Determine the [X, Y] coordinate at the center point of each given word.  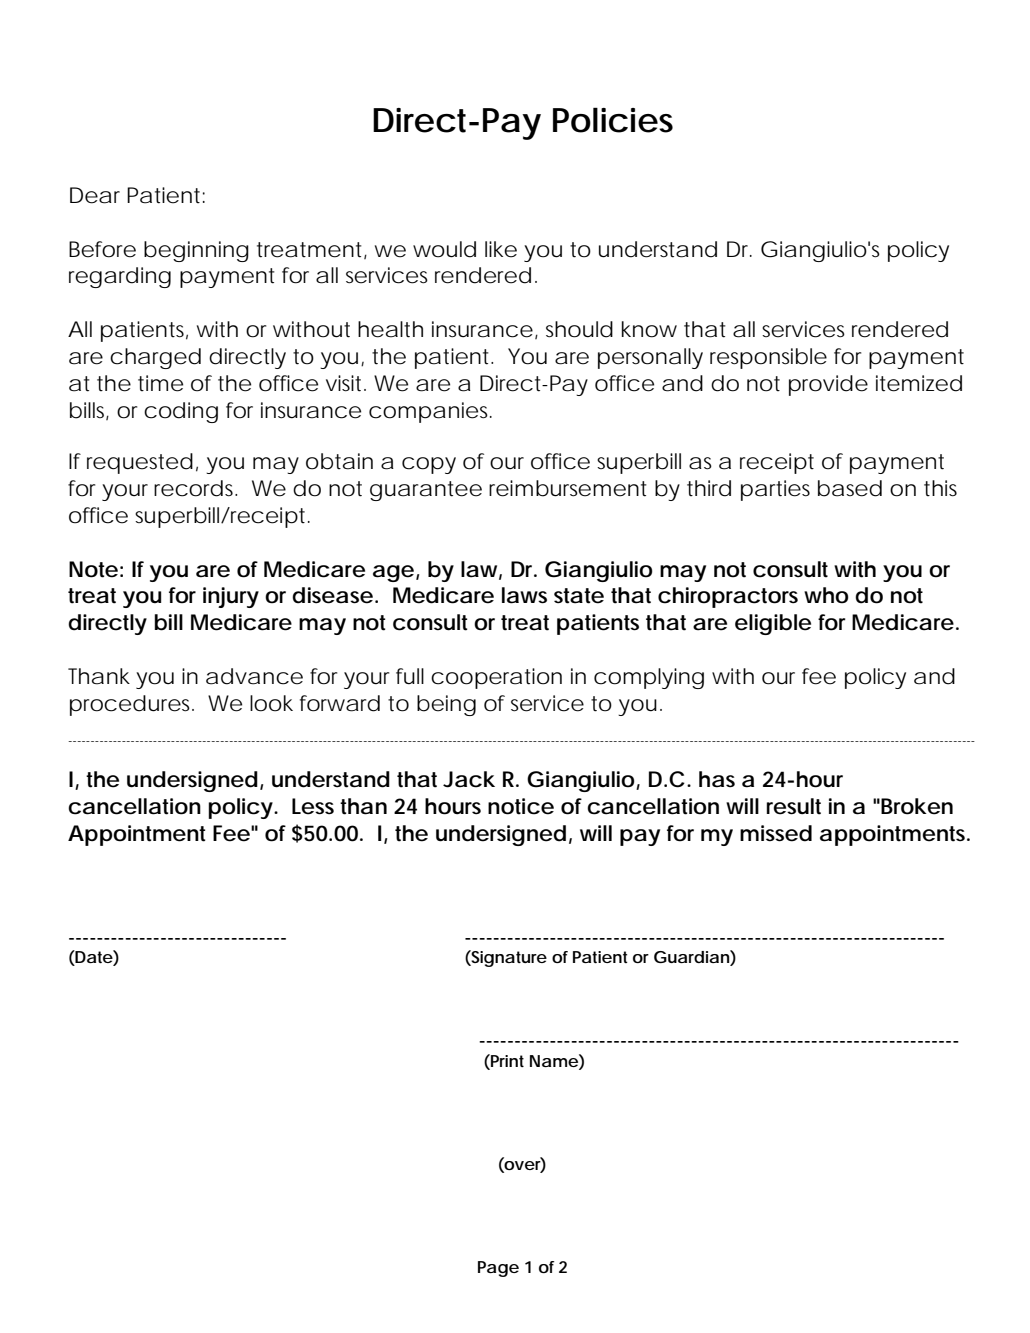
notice [521, 806]
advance [254, 676]
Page [498, 1269]
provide [828, 385]
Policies [613, 120]
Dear [95, 195]
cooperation [496, 678]
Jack [469, 779]
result [794, 806]
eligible [773, 624]
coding [181, 412]
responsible [768, 358]
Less [313, 806]
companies [430, 412]
